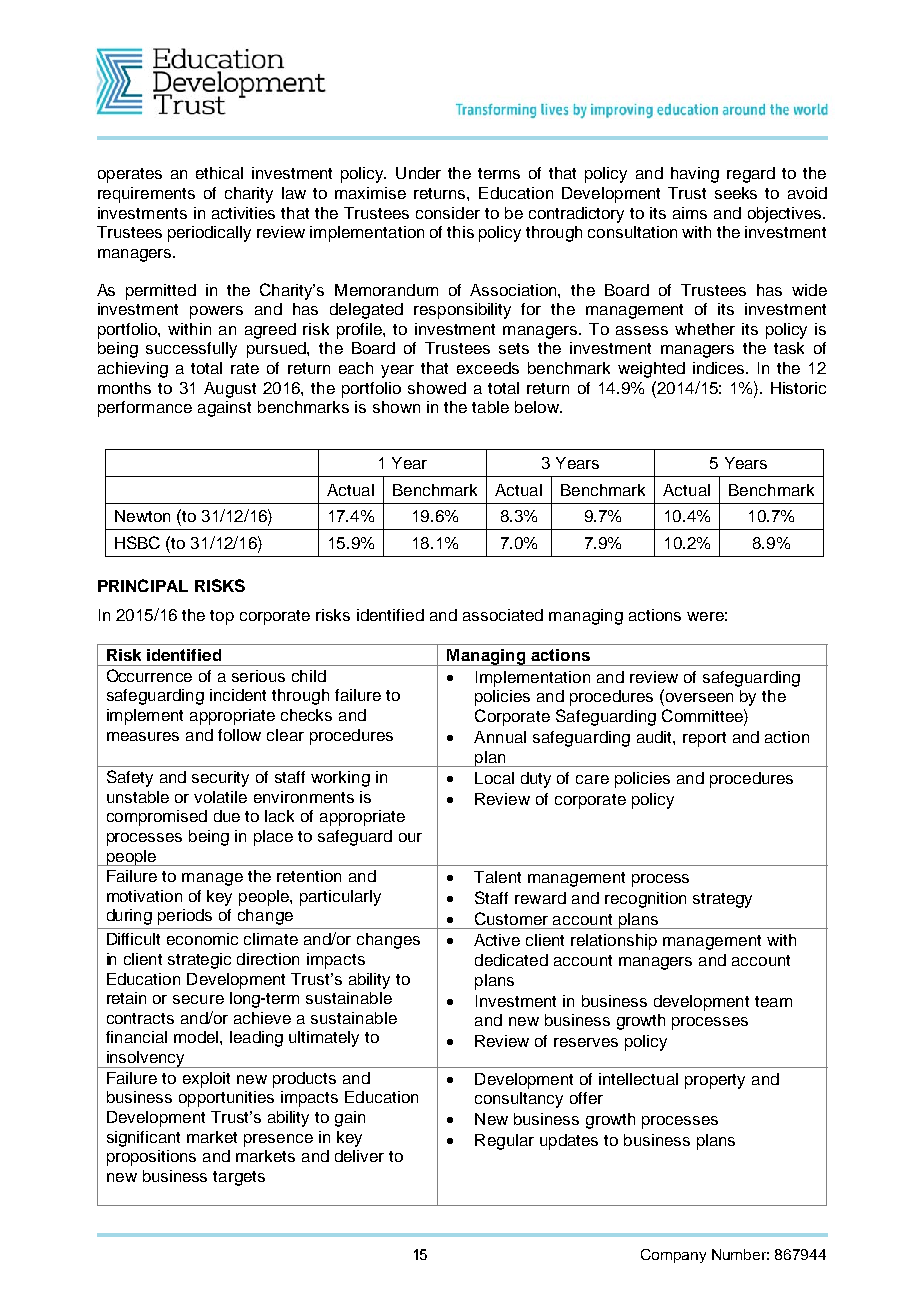 Image resolution: width=924 pixels, height=1308 pixels. Describe the element at coordinates (448, 213) in the screenshot. I see `consider` at that location.
